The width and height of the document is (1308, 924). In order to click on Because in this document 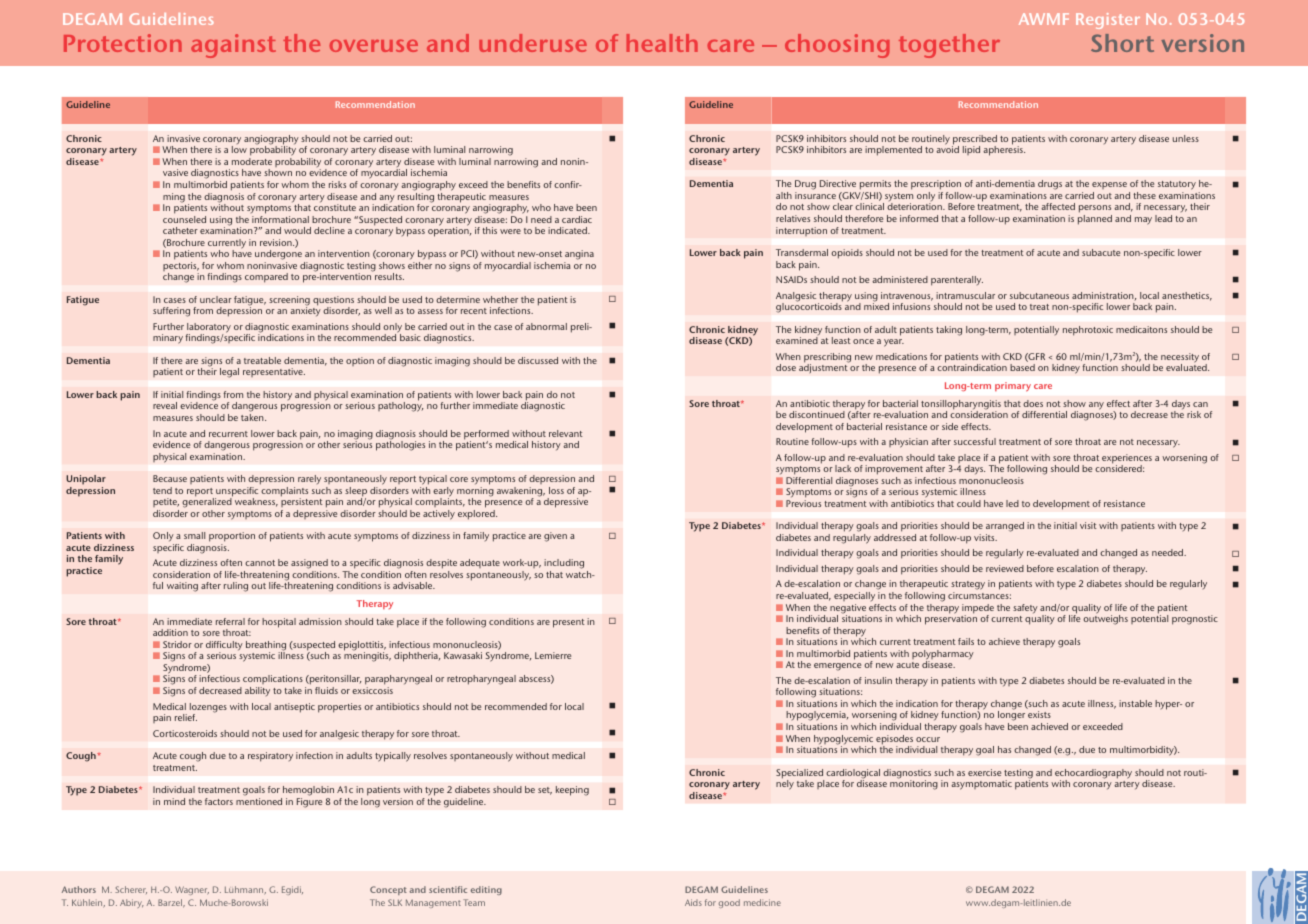, I will do `click(170, 478)`.
